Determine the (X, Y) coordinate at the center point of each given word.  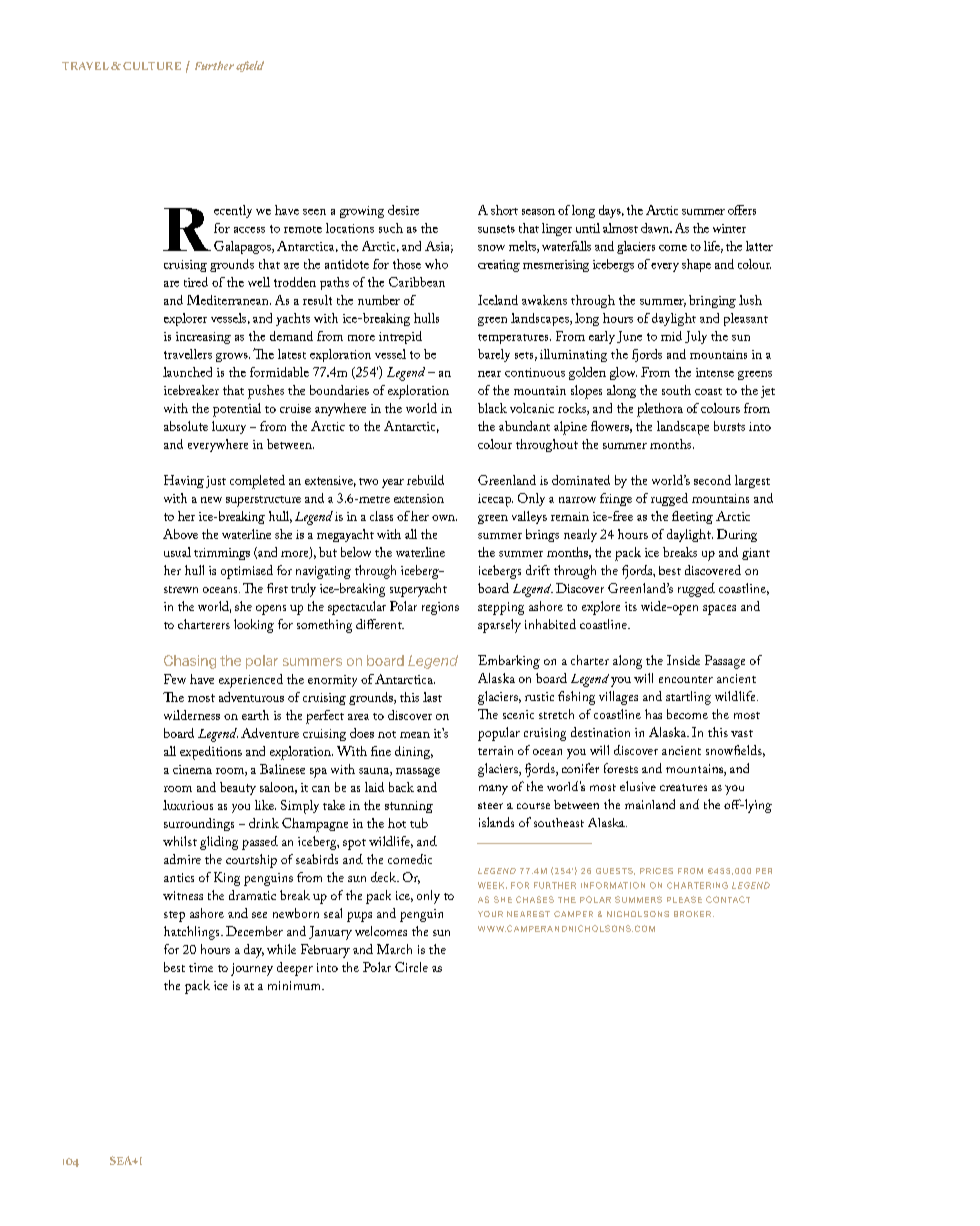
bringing (712, 301)
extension (419, 498)
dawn (656, 228)
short (504, 210)
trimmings (222, 554)
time (201, 967)
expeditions (211, 753)
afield (250, 66)
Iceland (498, 300)
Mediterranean (229, 300)
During (737, 535)
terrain (495, 750)
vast (742, 733)
